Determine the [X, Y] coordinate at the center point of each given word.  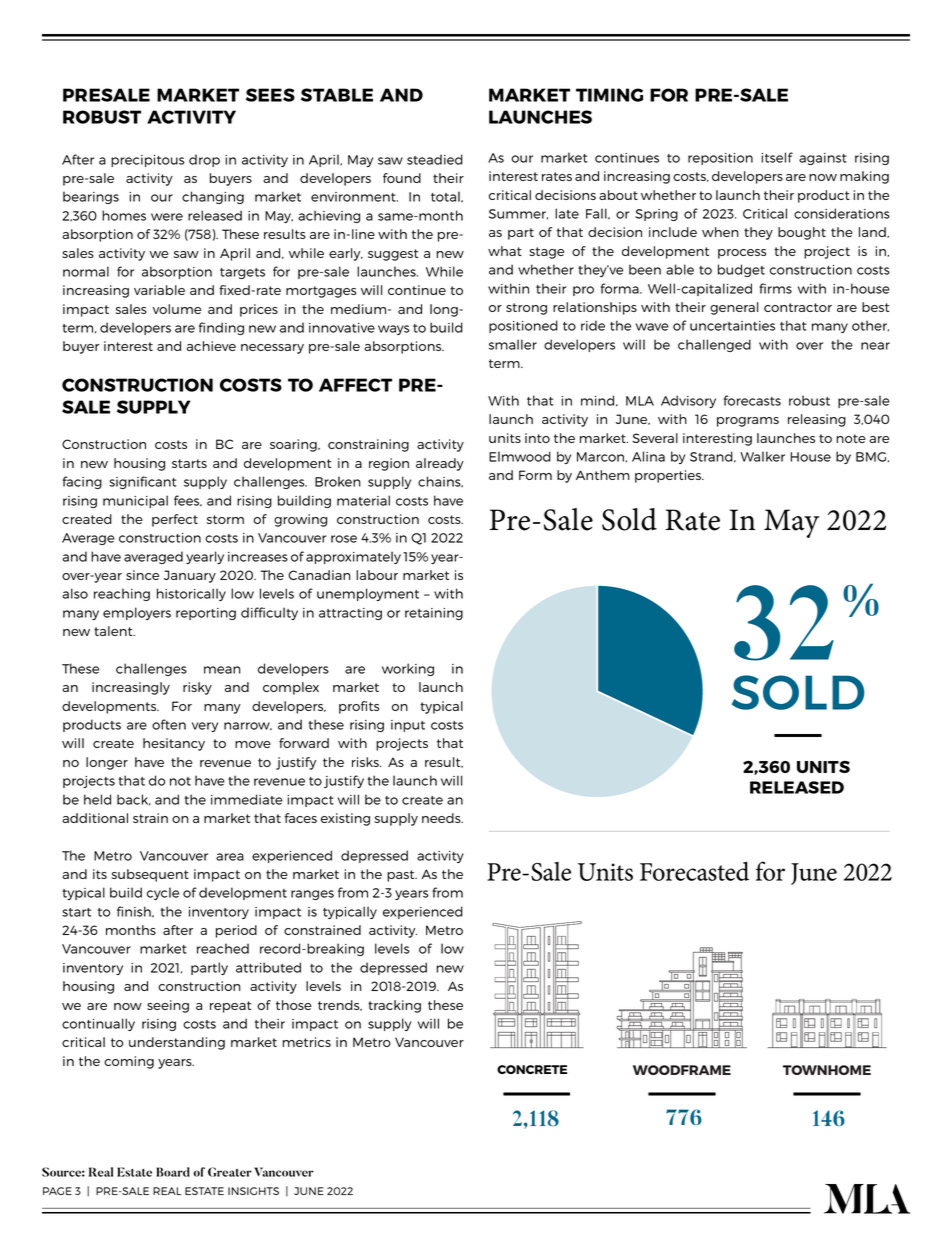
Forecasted [694, 871]
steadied [435, 159]
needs [442, 818]
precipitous [147, 161]
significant [142, 482]
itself [777, 157]
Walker [762, 456]
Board [173, 1172]
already [440, 464]
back [134, 800]
